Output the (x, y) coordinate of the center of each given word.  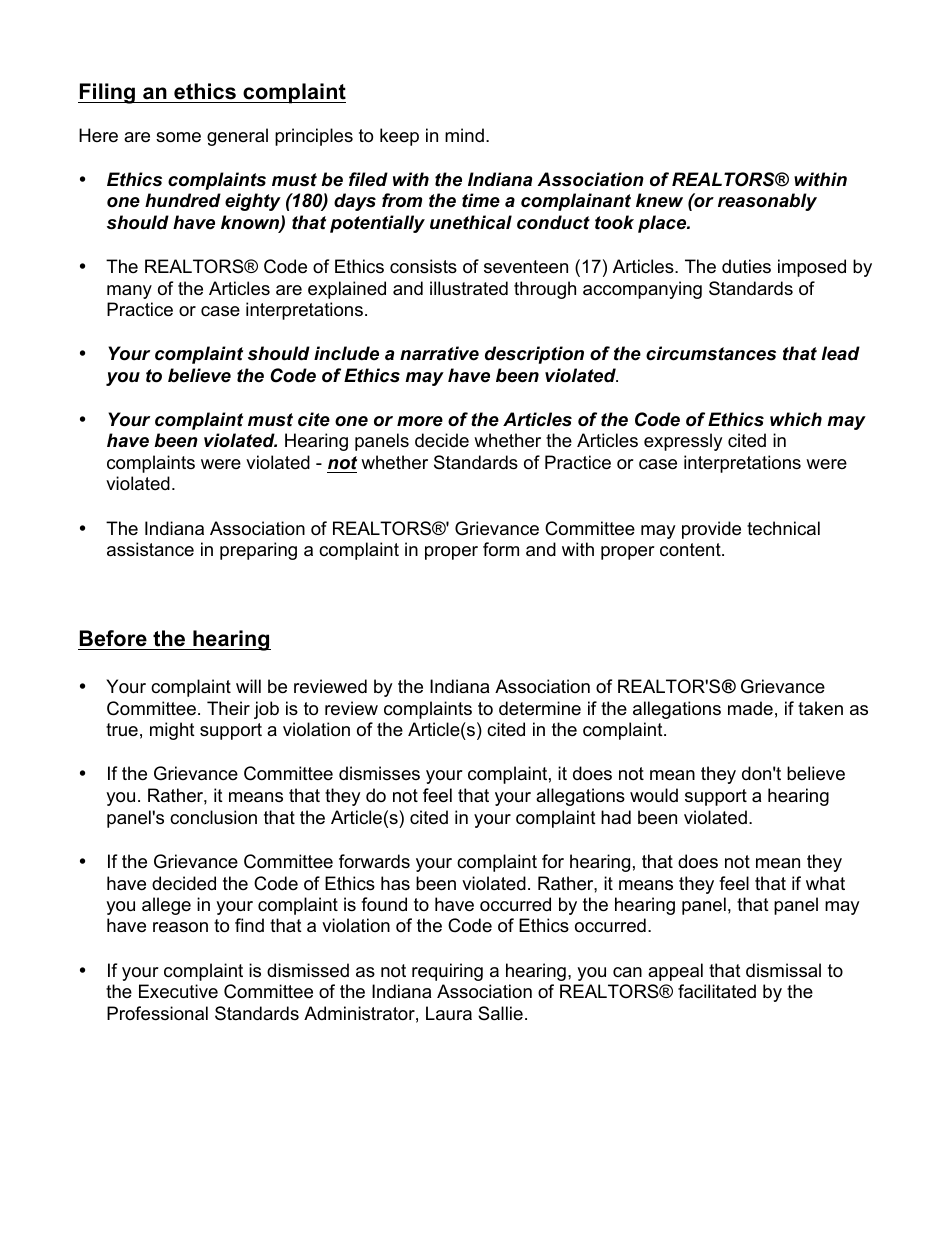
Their (228, 708)
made (750, 708)
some (178, 137)
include (346, 353)
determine (540, 708)
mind (464, 135)
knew (659, 200)
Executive (178, 991)
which (796, 419)
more (420, 421)
